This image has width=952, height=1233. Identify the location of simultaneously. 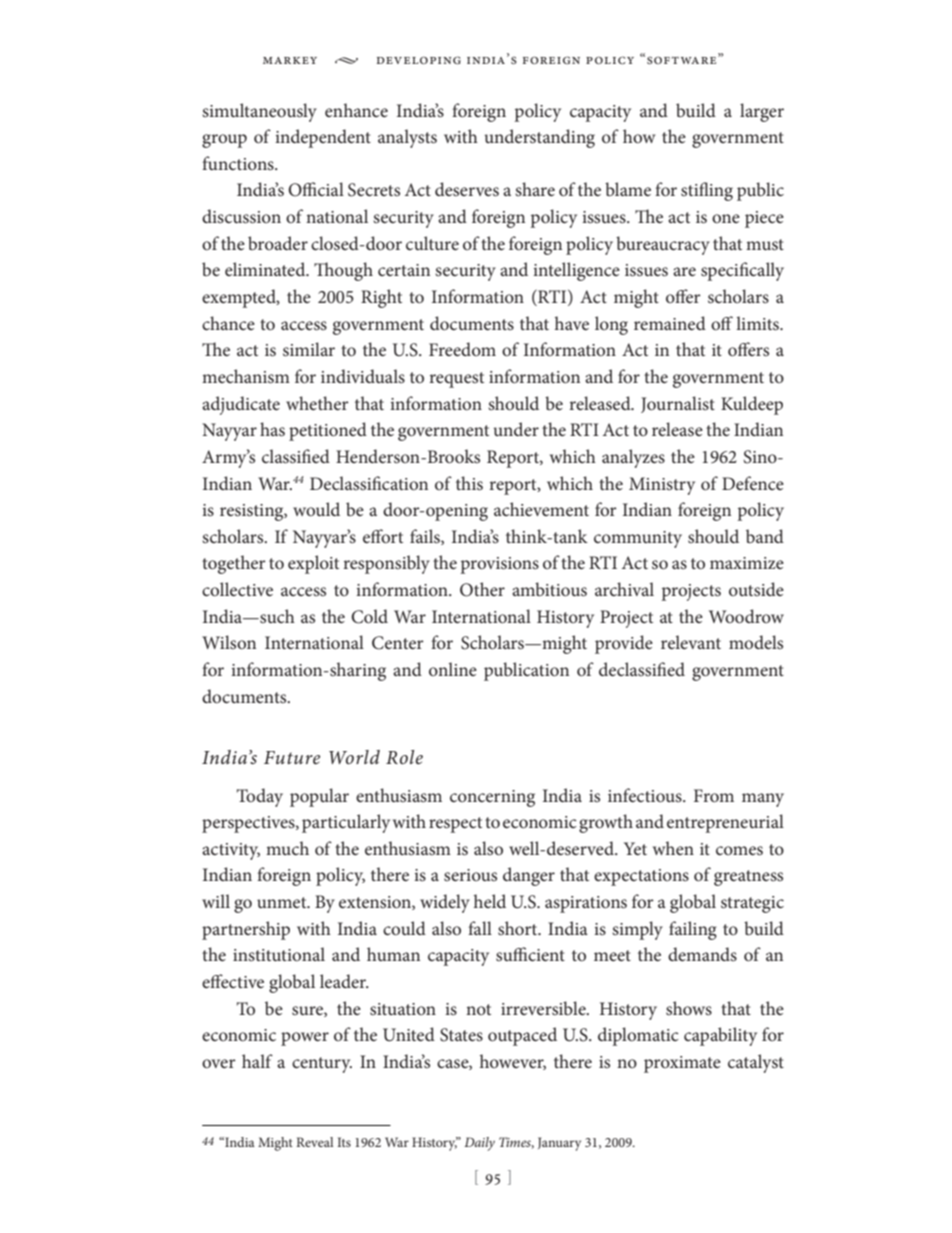
(259, 112).
